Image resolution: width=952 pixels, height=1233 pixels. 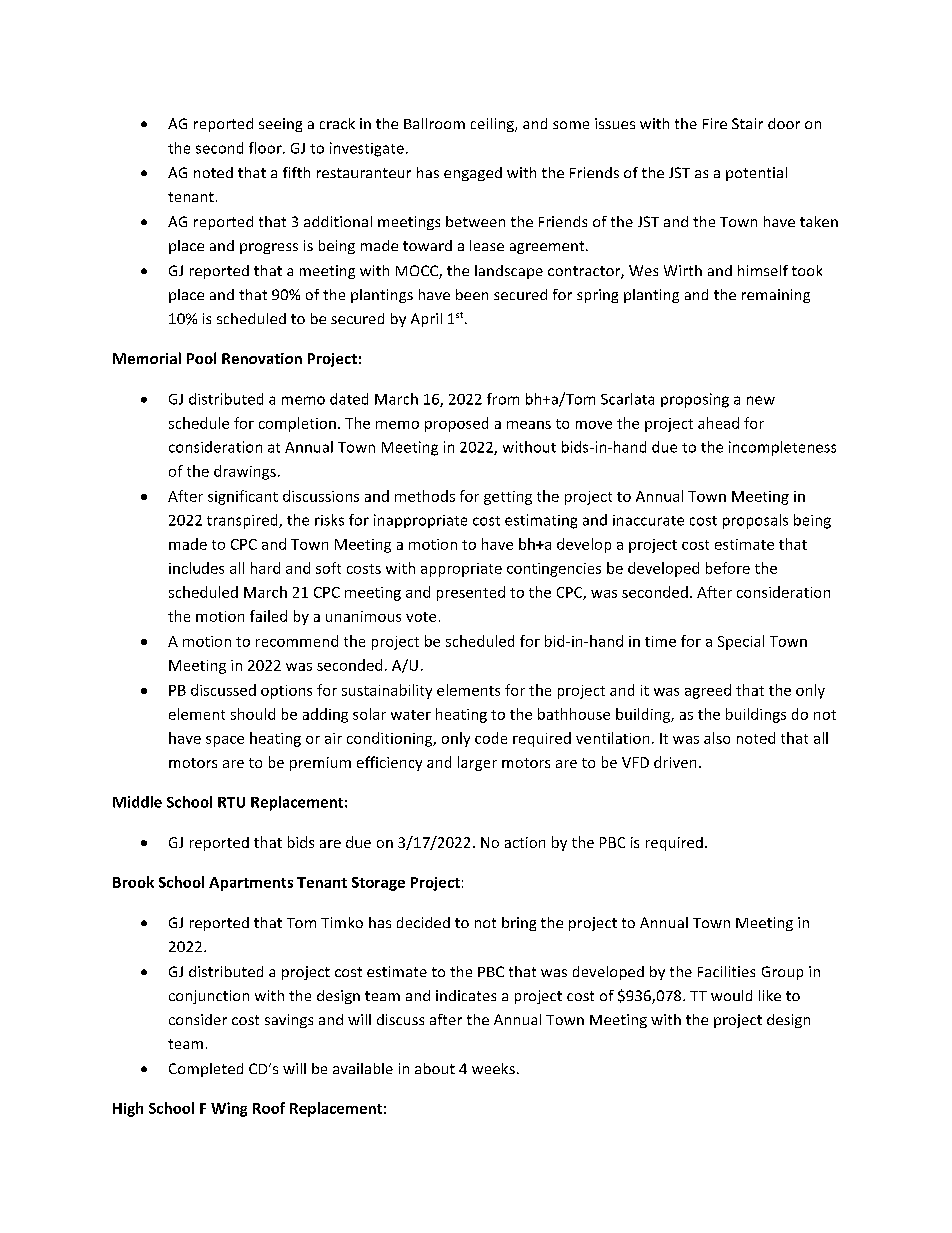 I want to click on significant, so click(x=243, y=497).
